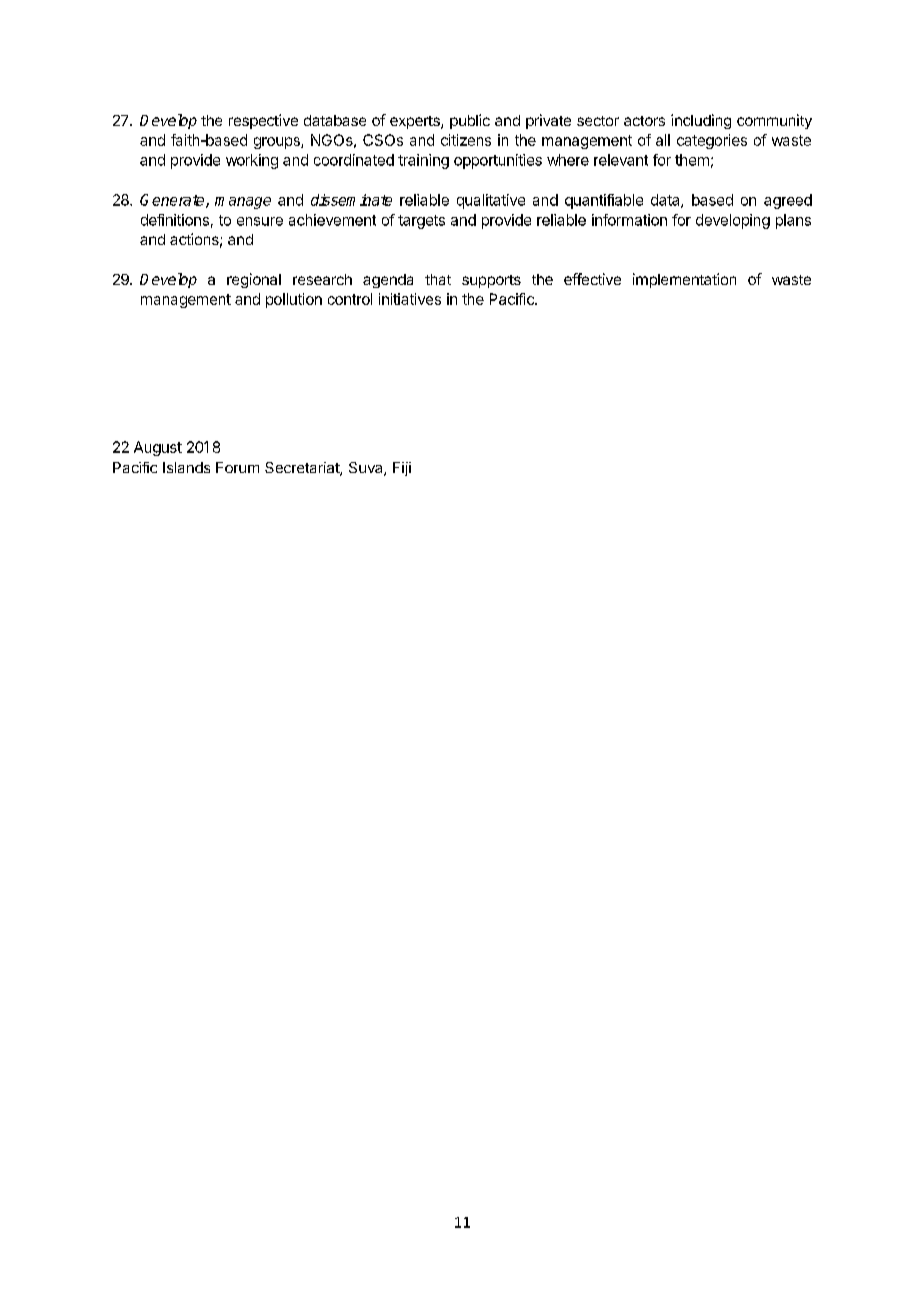  I want to click on plans, so click(793, 221).
